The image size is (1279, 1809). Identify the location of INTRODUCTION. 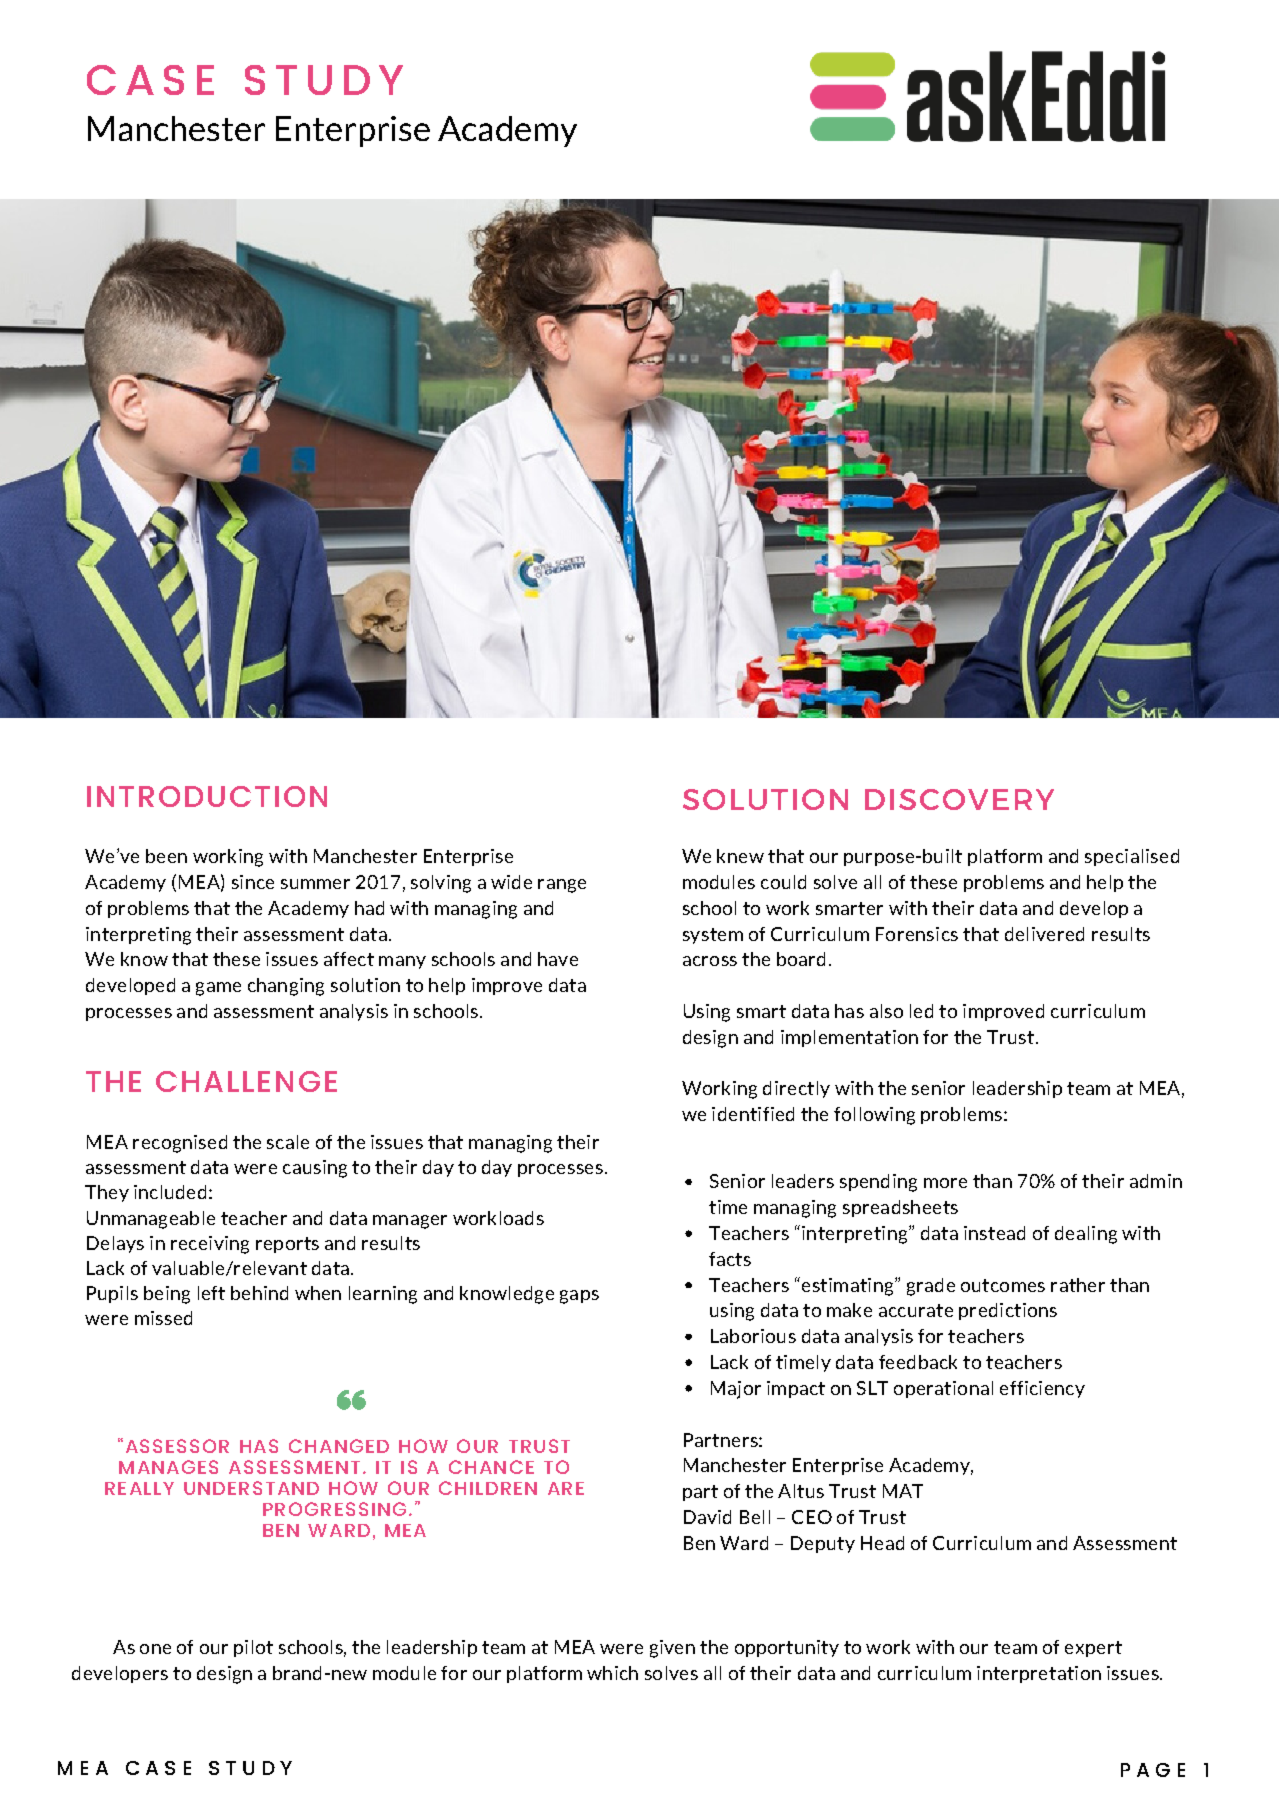
(207, 796).
